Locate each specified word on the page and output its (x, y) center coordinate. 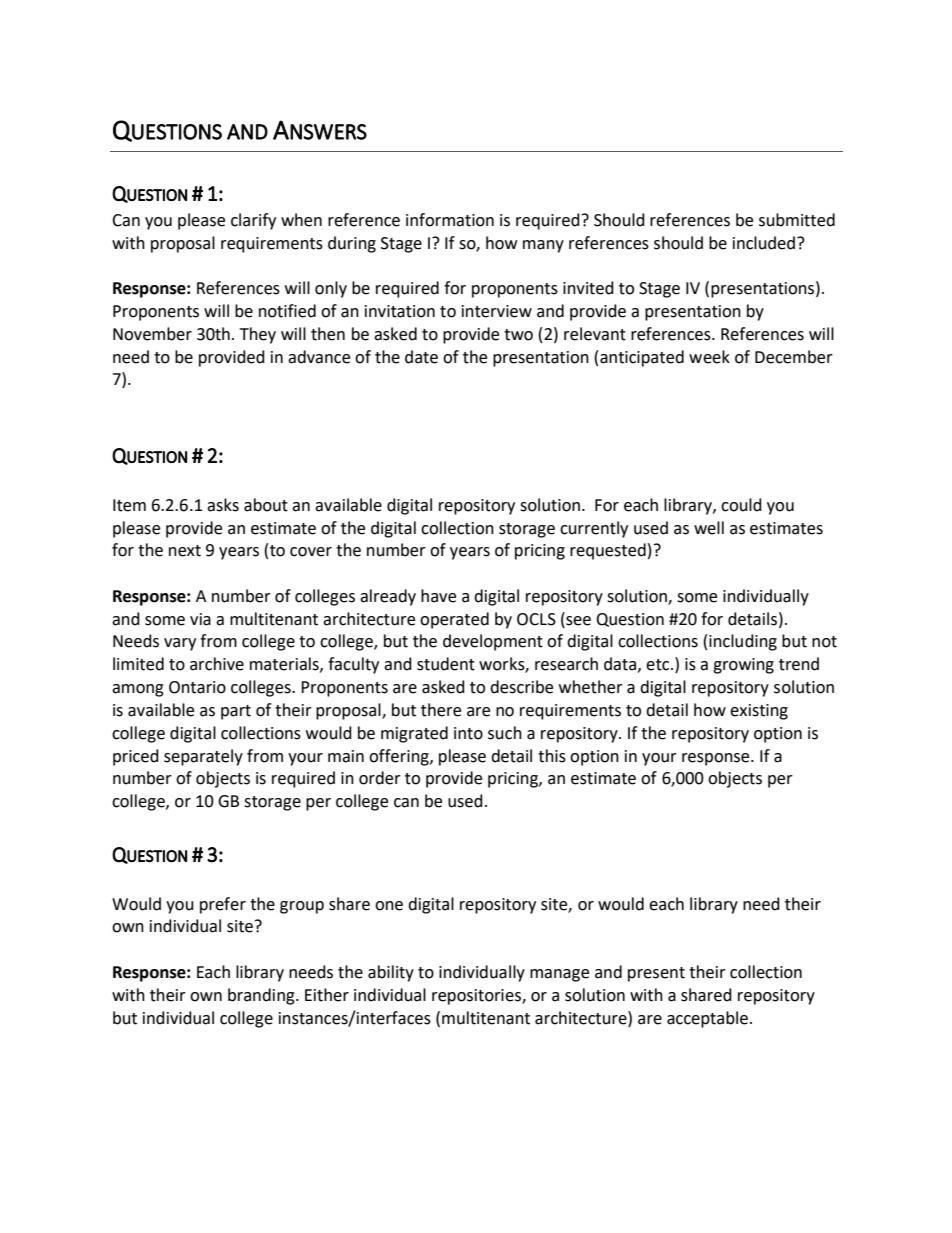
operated (454, 620)
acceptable (707, 1019)
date (421, 357)
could (741, 505)
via (200, 619)
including (743, 642)
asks (223, 505)
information (450, 220)
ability (391, 973)
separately (203, 757)
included (764, 243)
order (380, 778)
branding (262, 996)
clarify (253, 221)
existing (759, 712)
